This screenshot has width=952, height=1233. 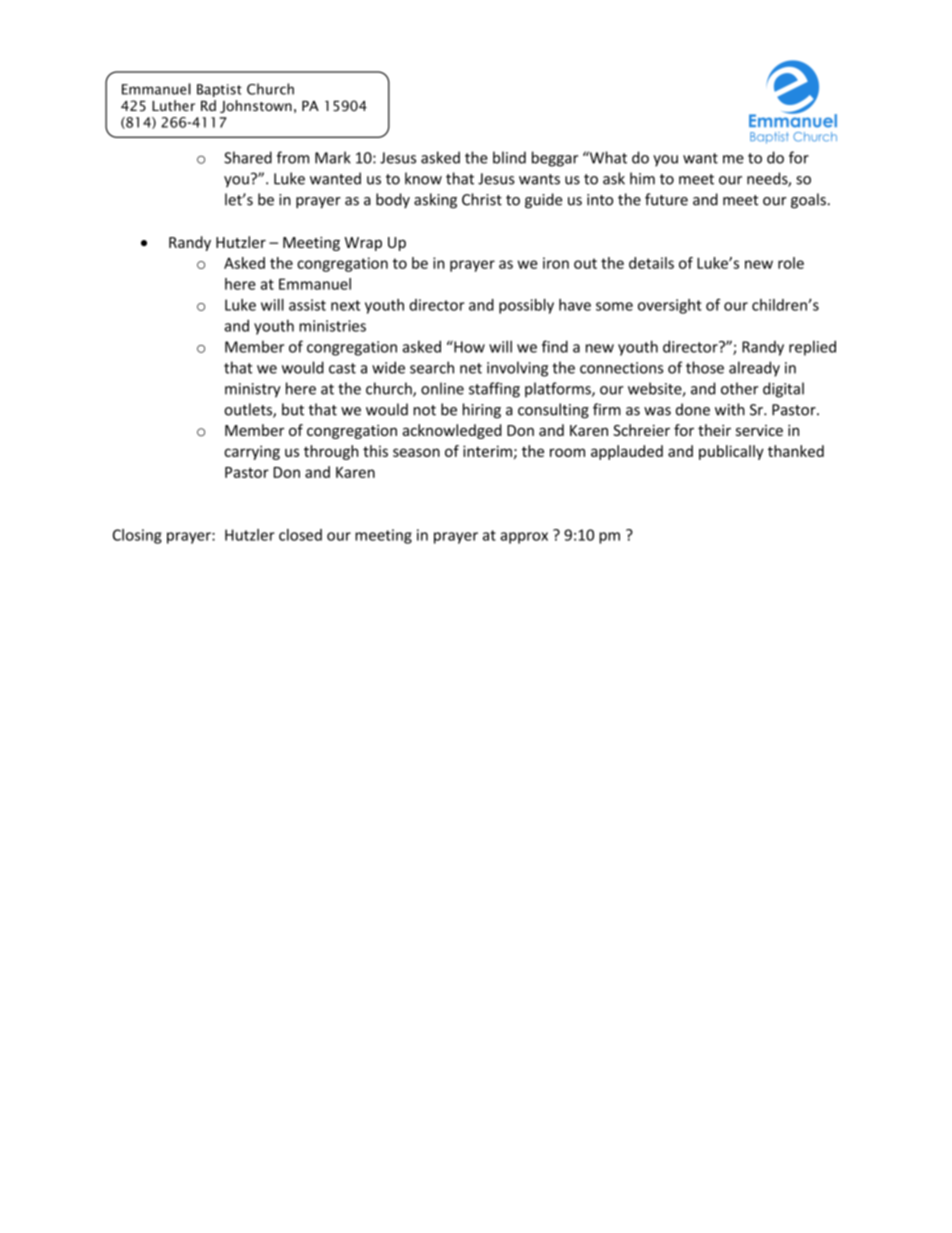 What do you see at coordinates (307, 305) in the screenshot?
I see `assist` at bounding box center [307, 305].
